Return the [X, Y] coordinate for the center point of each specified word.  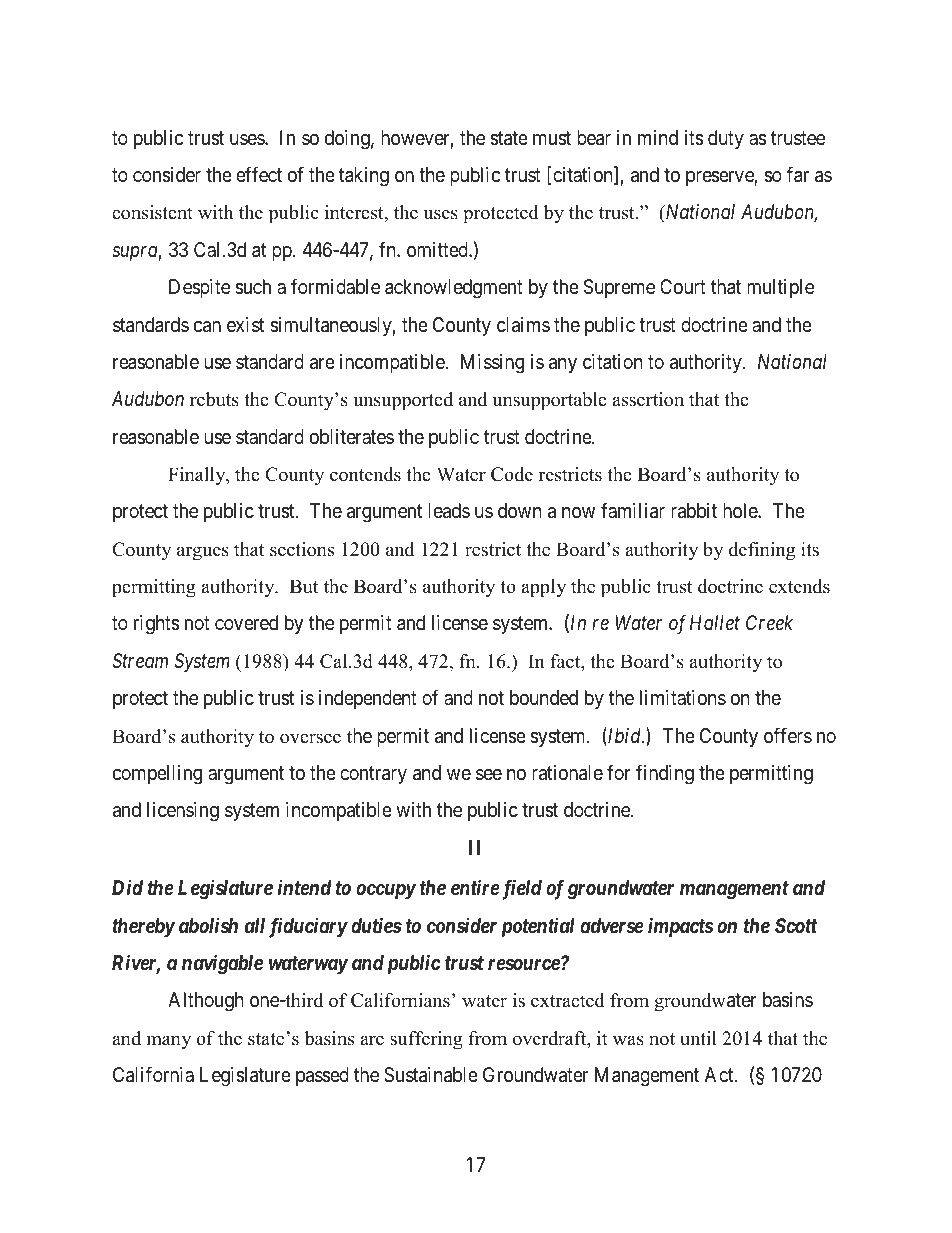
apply [543, 588]
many [169, 1042]
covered [246, 622]
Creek [769, 622]
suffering [426, 1040]
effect [259, 174]
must [552, 138]
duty [726, 139]
